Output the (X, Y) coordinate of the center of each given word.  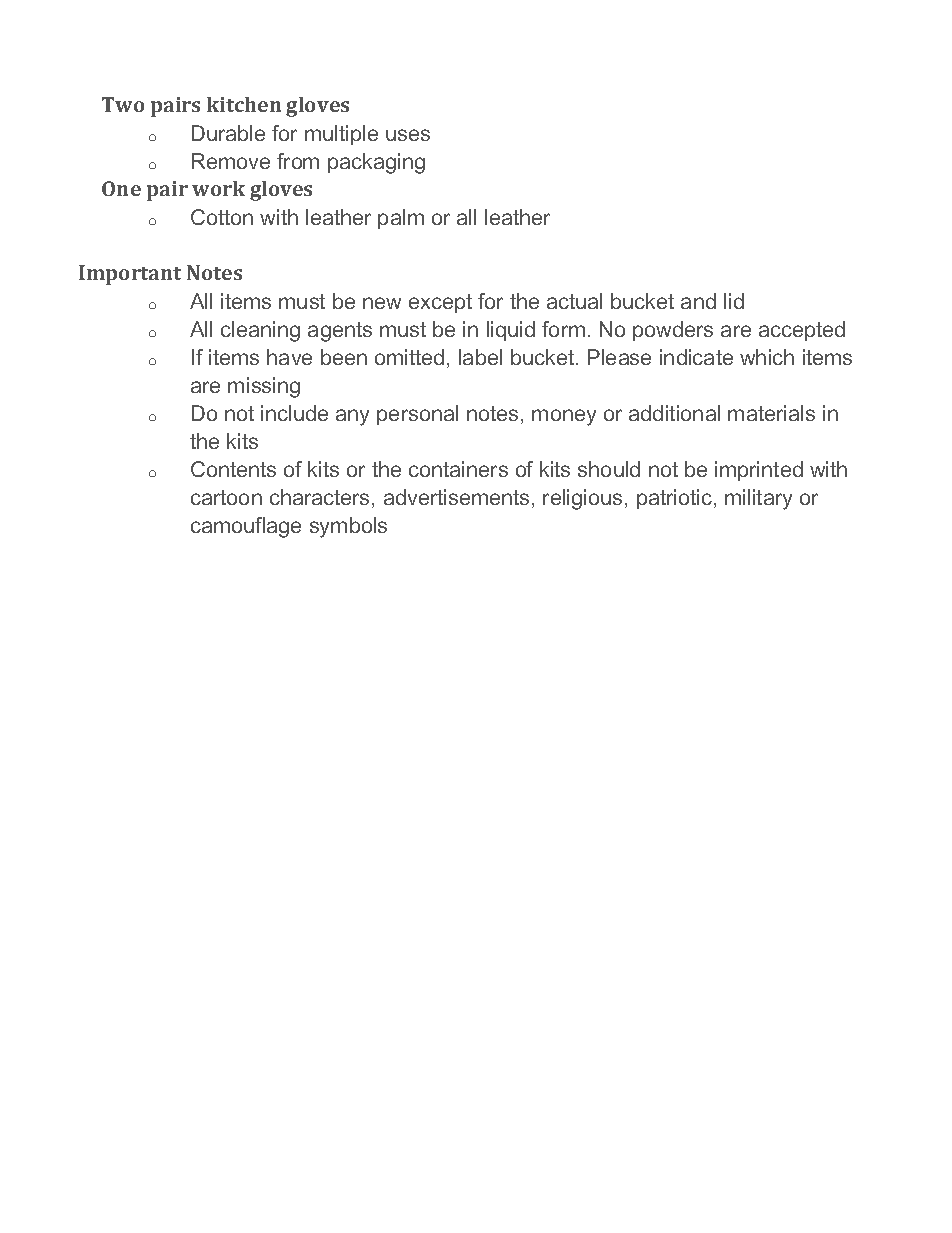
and (698, 301)
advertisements (456, 497)
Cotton (222, 217)
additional (674, 413)
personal (417, 415)
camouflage (246, 527)
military (758, 499)
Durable (228, 133)
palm (401, 219)
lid (734, 301)
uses (408, 135)
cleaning (260, 331)
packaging (376, 163)
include (294, 413)
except (440, 303)
